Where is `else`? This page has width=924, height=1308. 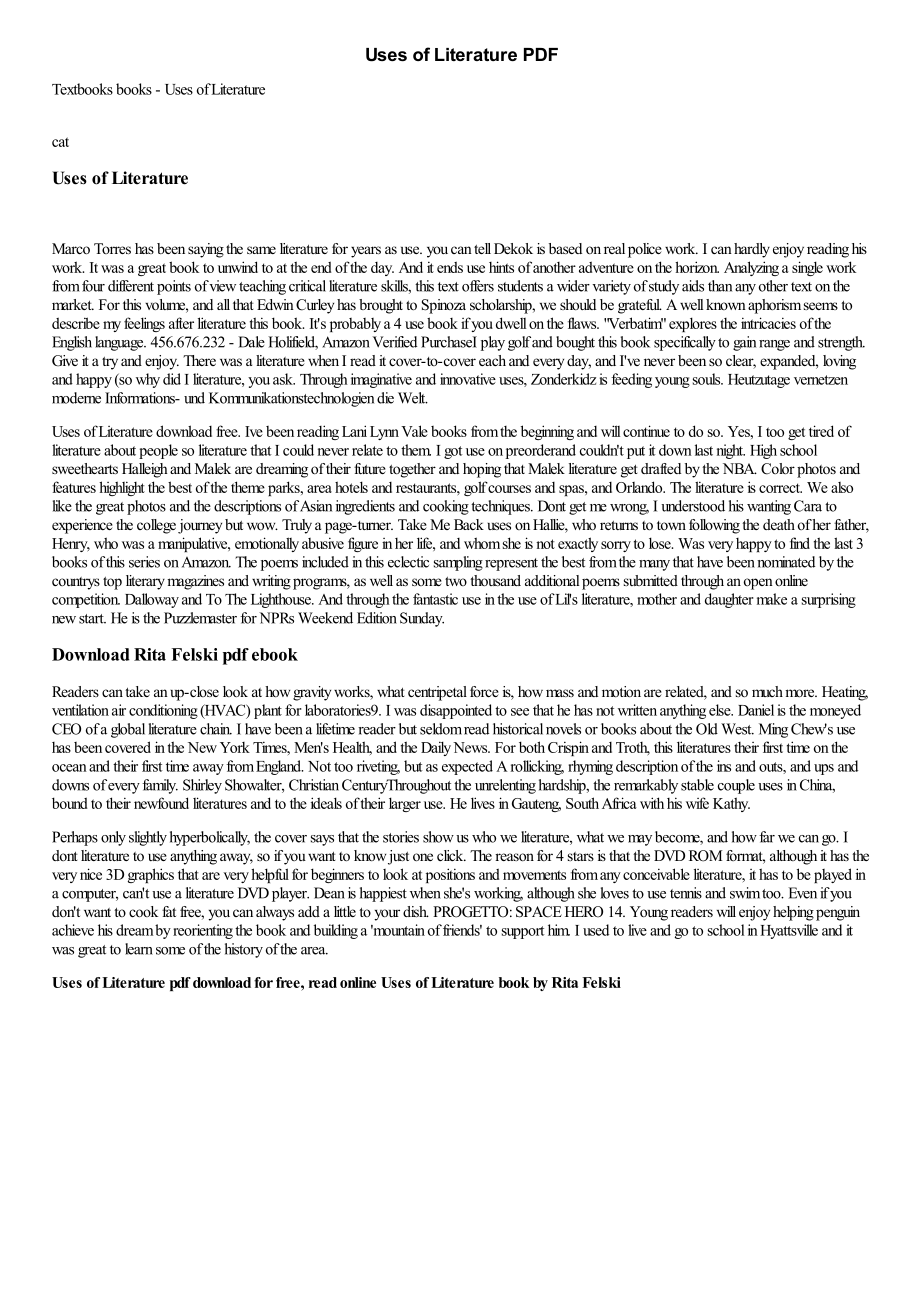 else is located at coordinates (721, 710).
